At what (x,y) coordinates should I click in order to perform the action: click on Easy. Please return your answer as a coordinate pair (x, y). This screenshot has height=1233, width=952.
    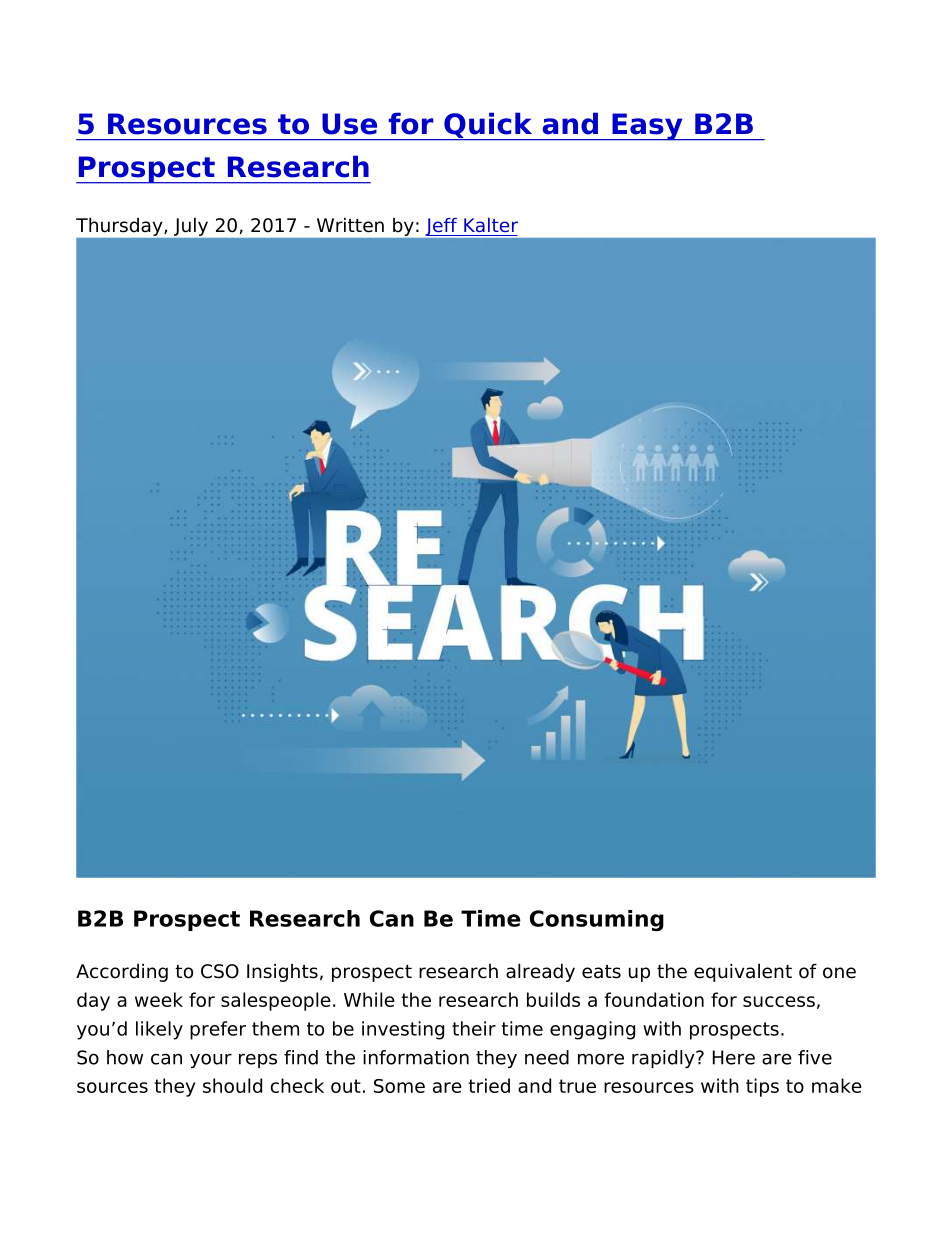
    Looking at the image, I should click on (647, 127).
